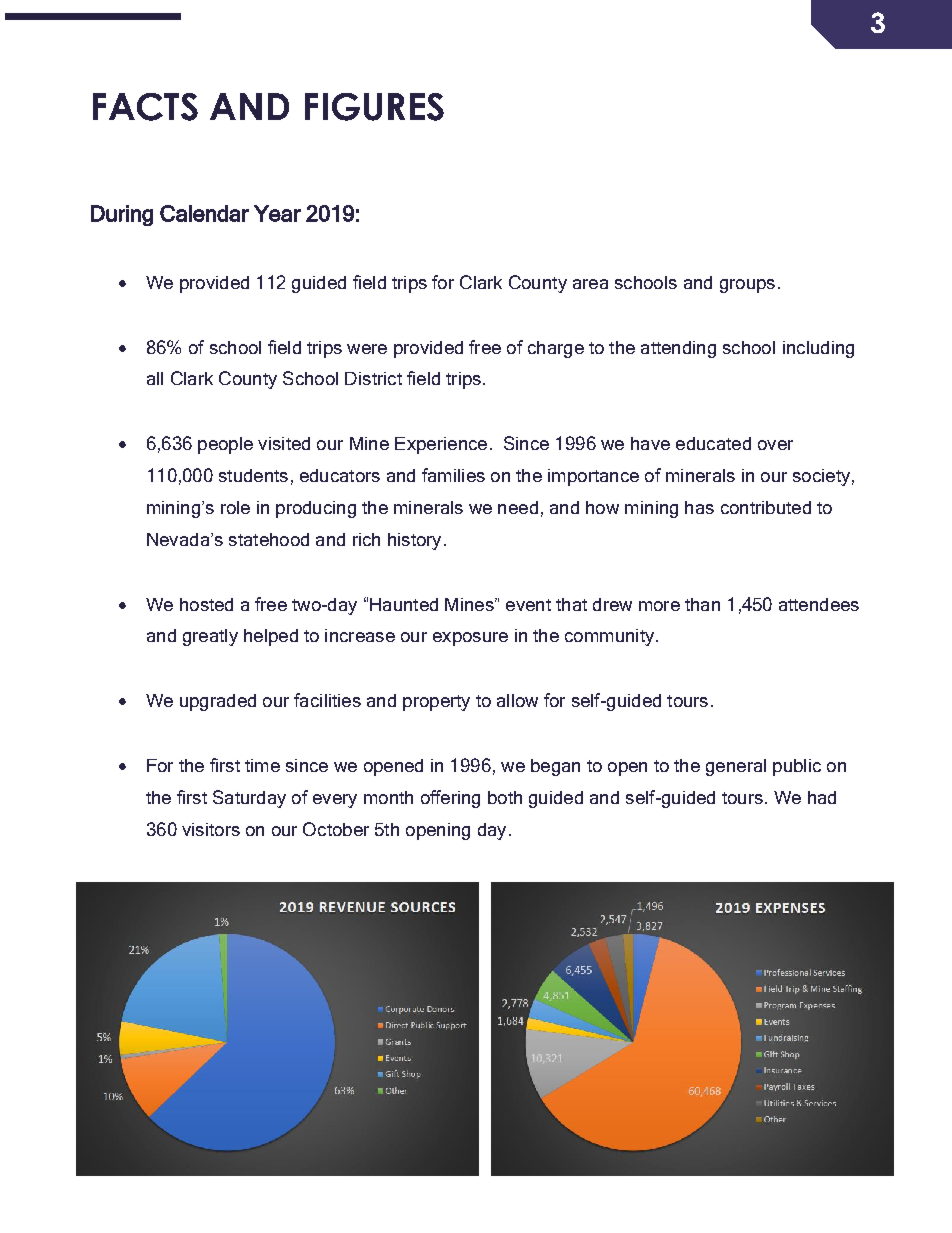 Image resolution: width=952 pixels, height=1233 pixels. What do you see at coordinates (747, 286) in the document?
I see `groups` at bounding box center [747, 286].
